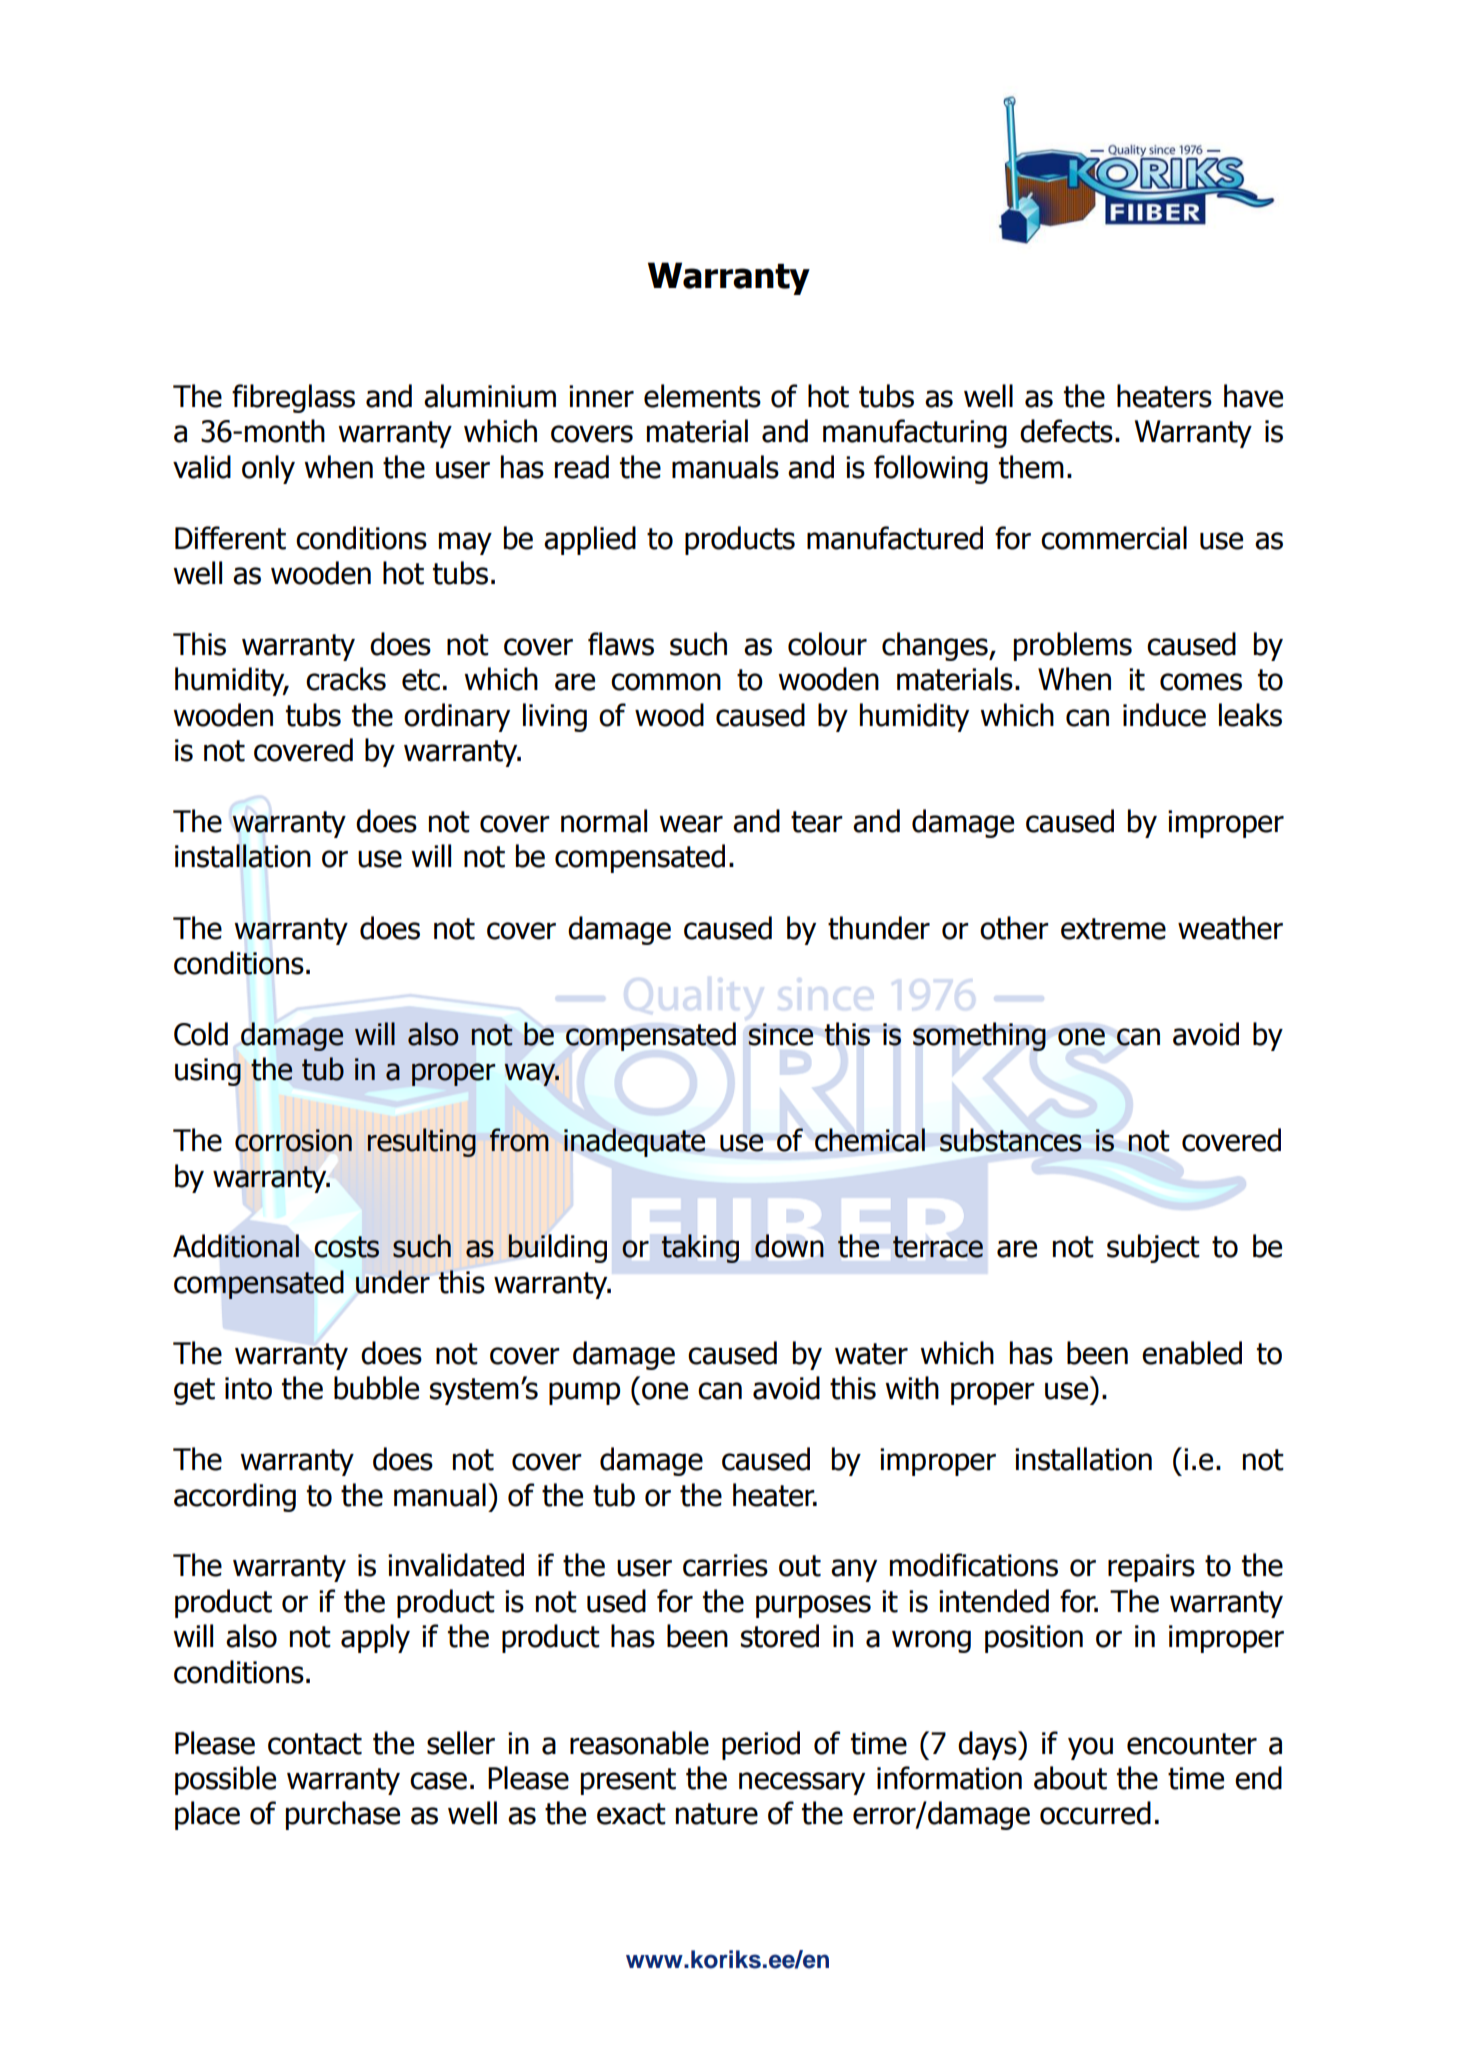 Image resolution: width=1457 pixels, height=2060 pixels. Describe the element at coordinates (293, 398) in the image. I see `fibreglass` at that location.
